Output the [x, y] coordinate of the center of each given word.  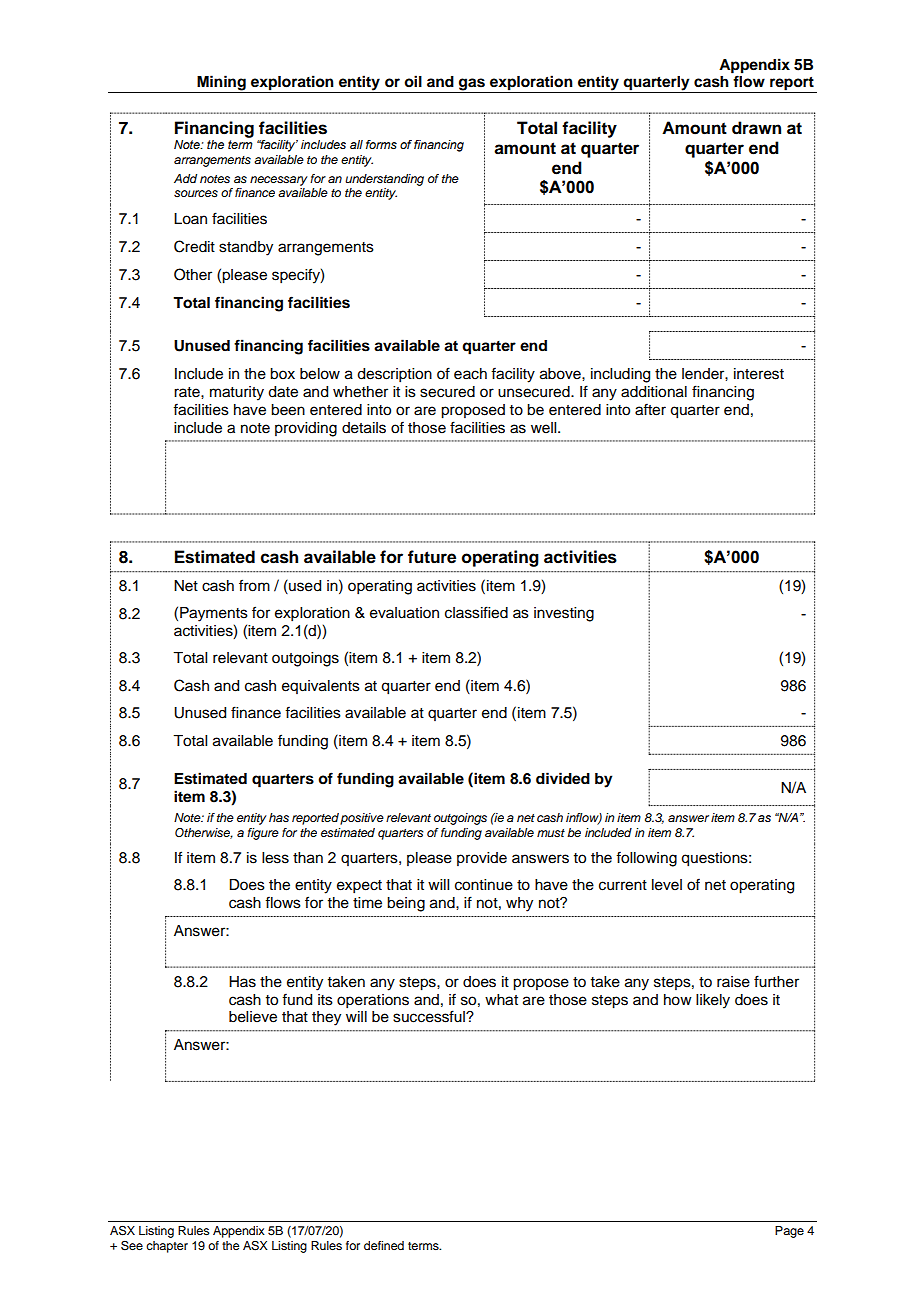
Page [789, 1232]
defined [384, 1245]
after [650, 409]
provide [482, 859]
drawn [756, 128]
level [667, 885]
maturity [237, 393]
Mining [221, 84]
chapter [167, 1247]
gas [472, 85]
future [432, 557]
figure [263, 834]
